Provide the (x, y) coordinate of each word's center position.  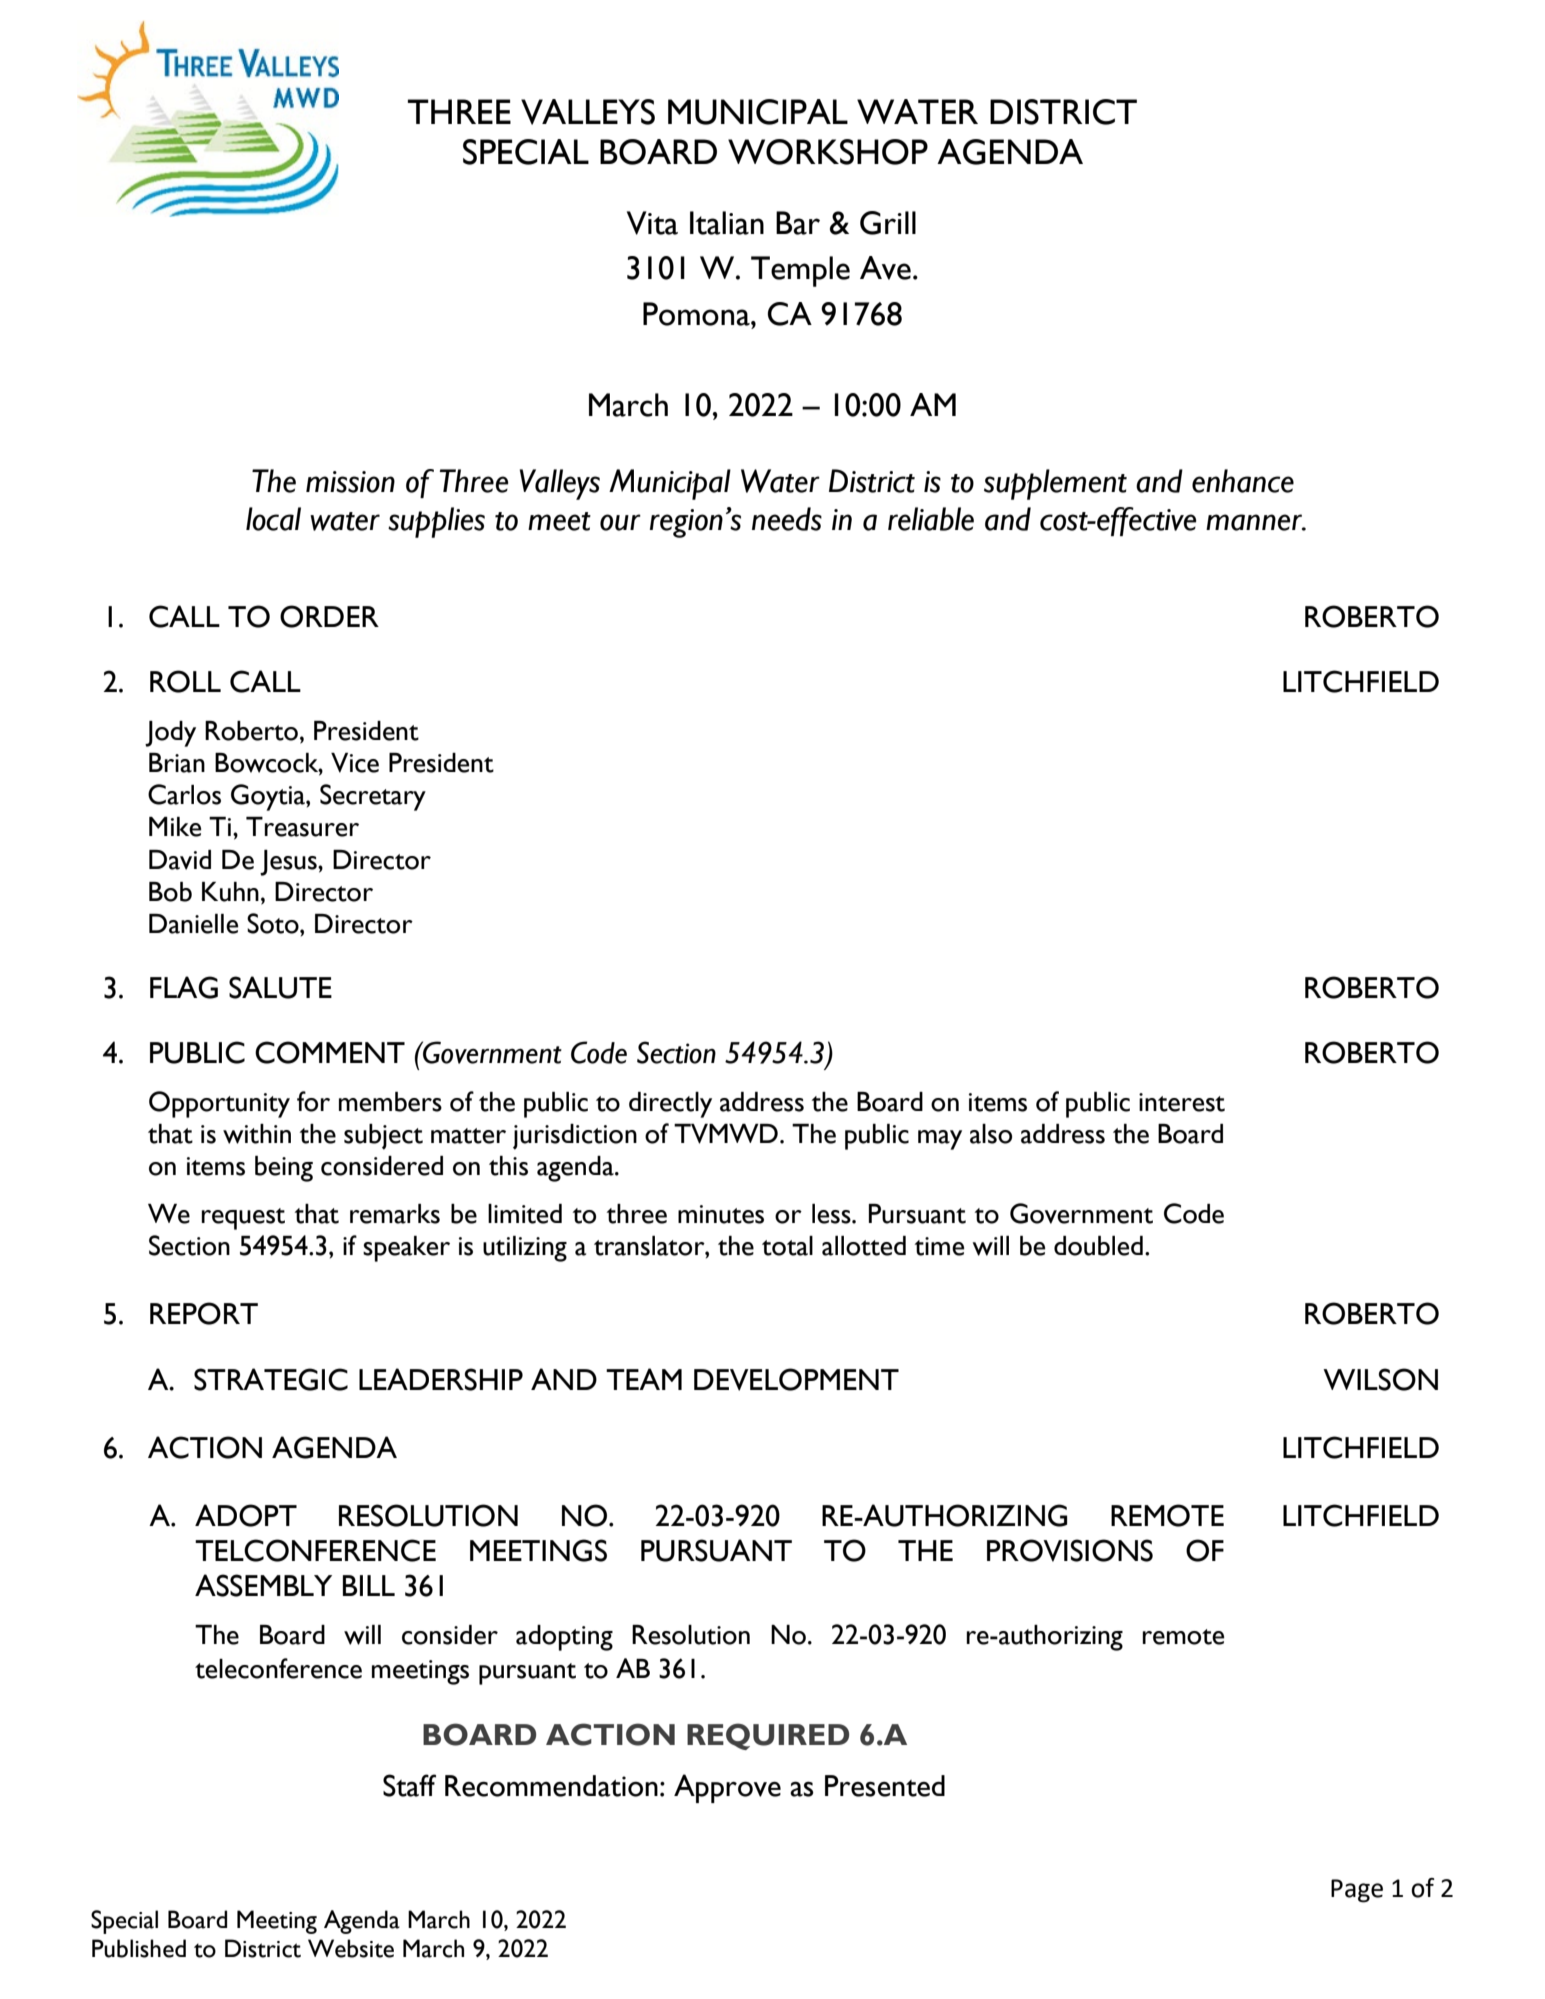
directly (670, 1105)
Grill (888, 223)
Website (351, 1948)
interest (1182, 1102)
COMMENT (330, 1052)
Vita (652, 223)
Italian (727, 223)
